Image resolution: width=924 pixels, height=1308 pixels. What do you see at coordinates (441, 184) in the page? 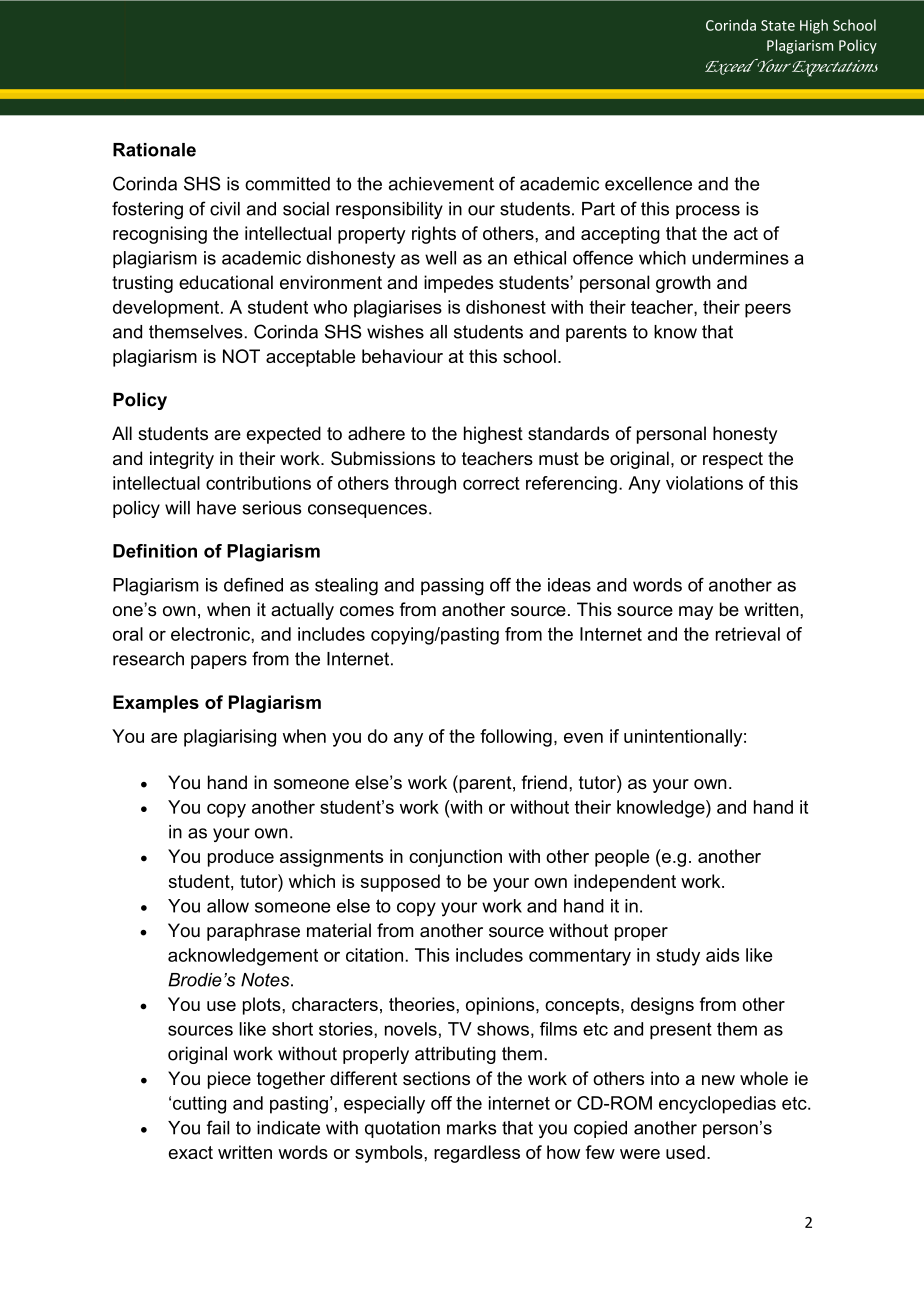
I see `achievement` at bounding box center [441, 184].
